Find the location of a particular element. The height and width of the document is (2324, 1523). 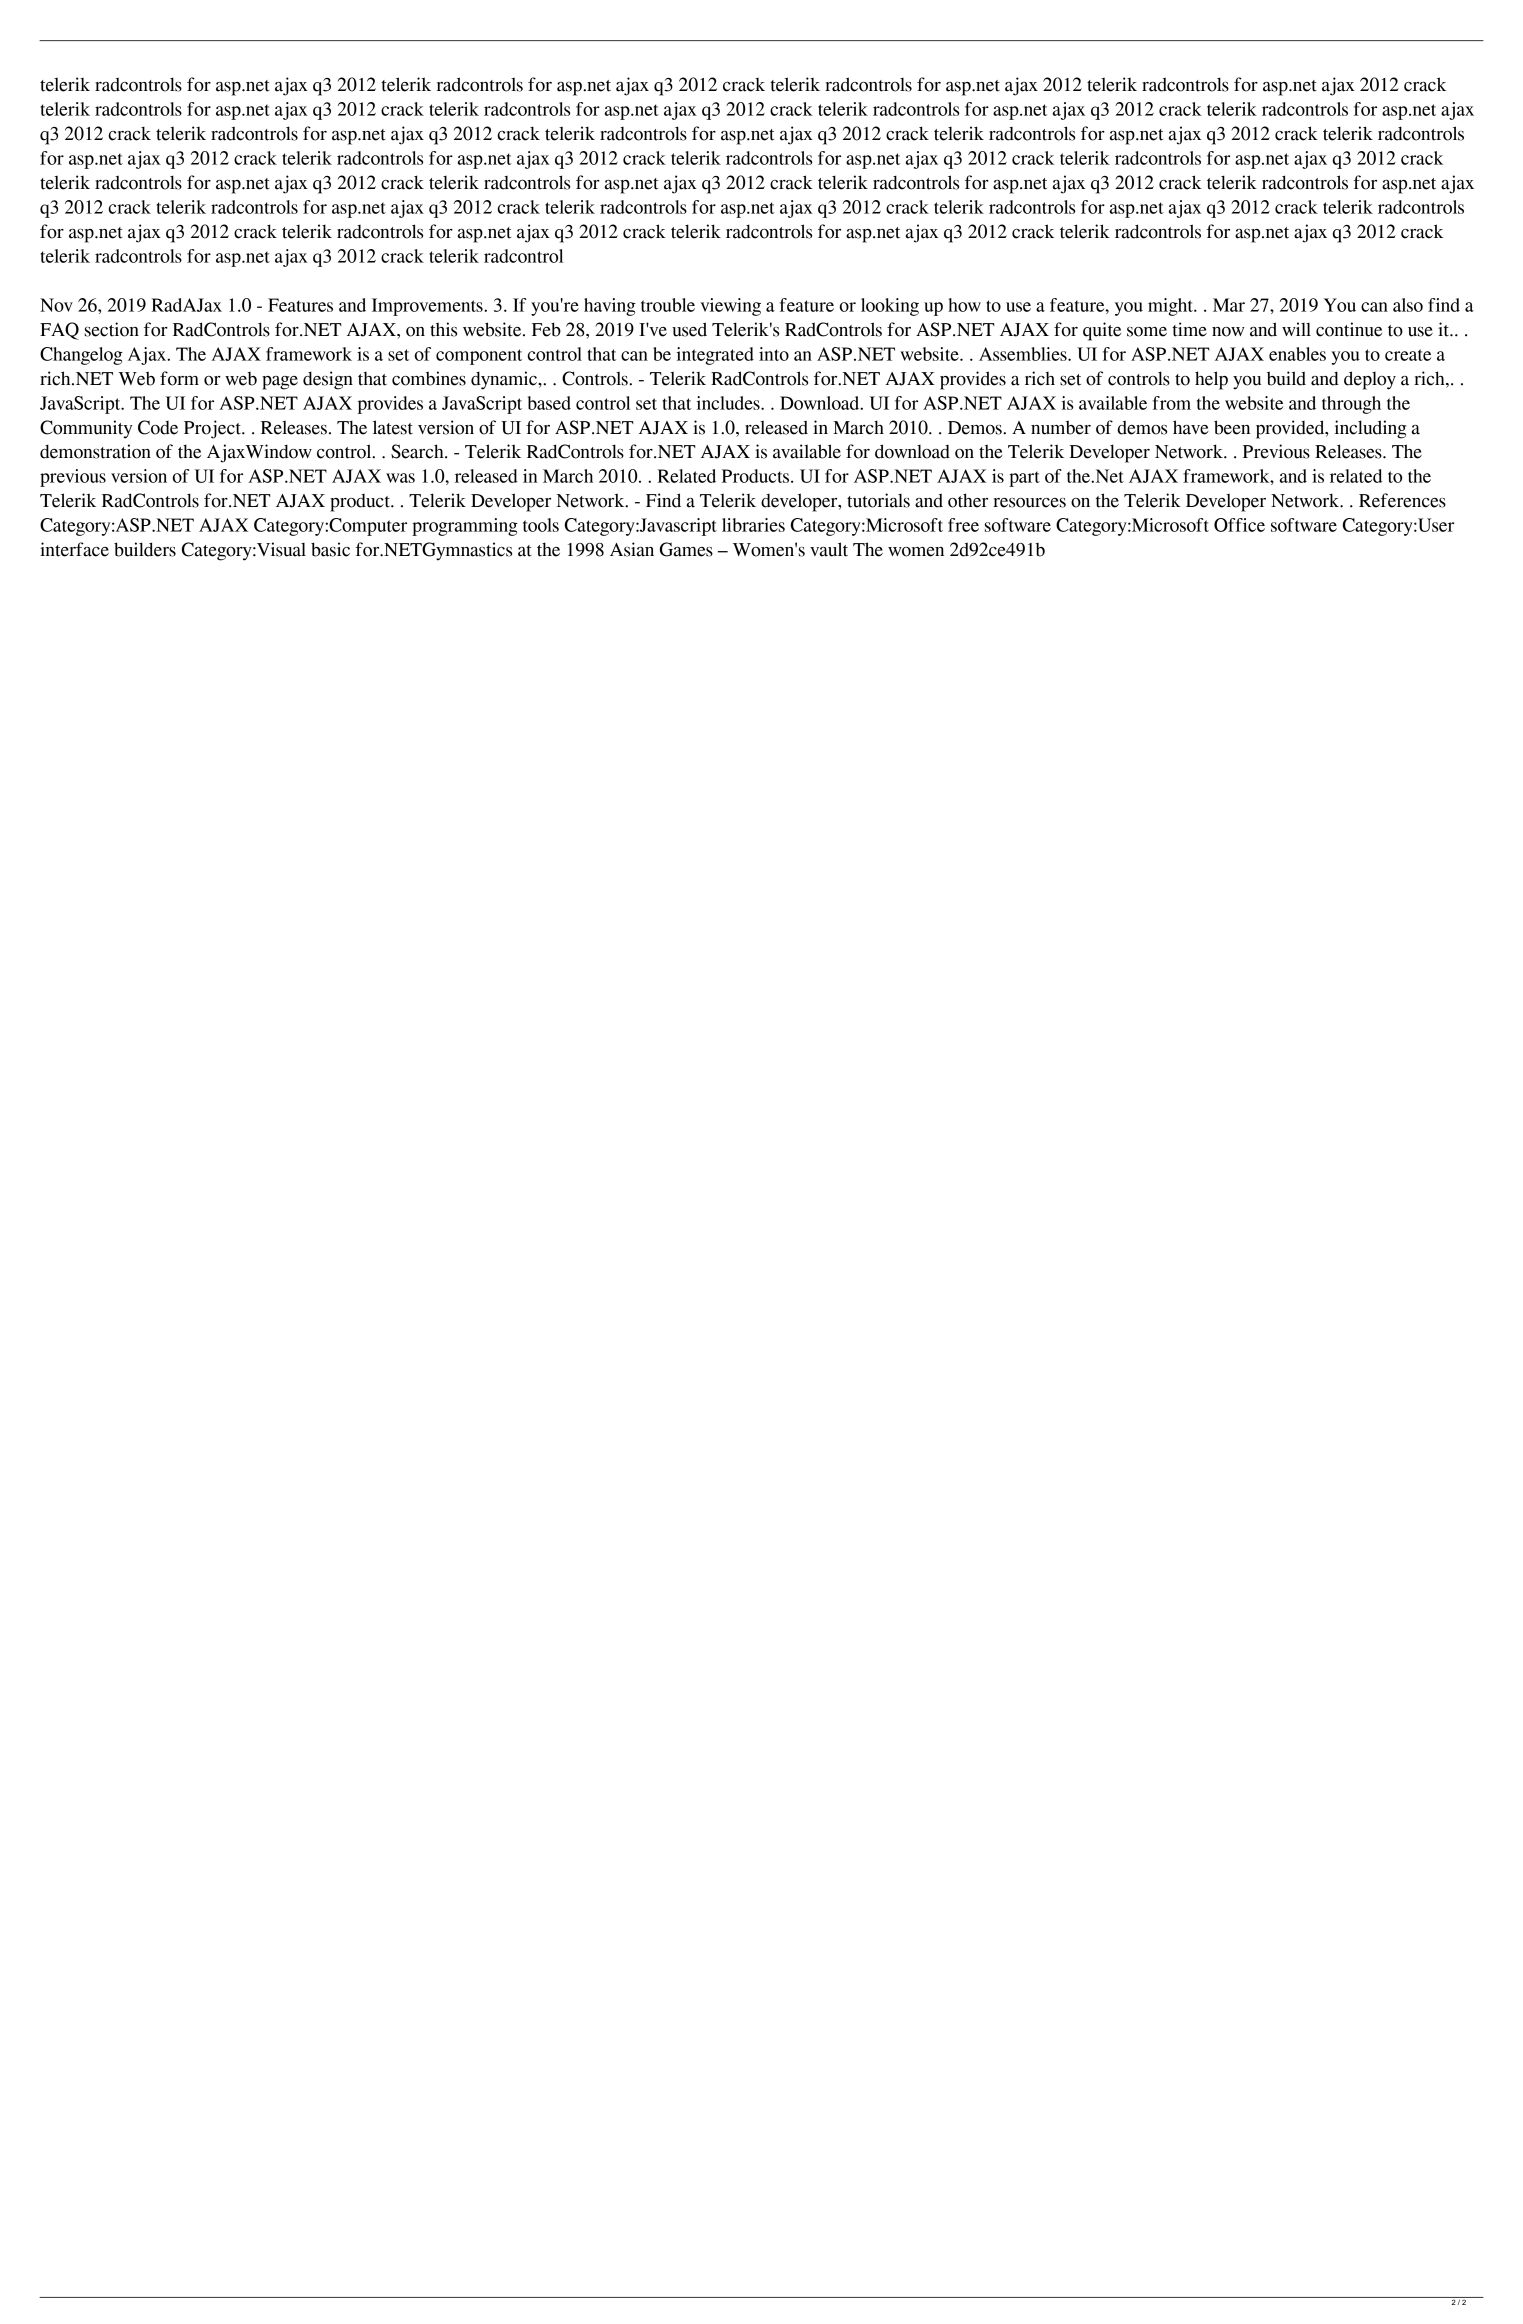

viewing is located at coordinates (730, 307).
